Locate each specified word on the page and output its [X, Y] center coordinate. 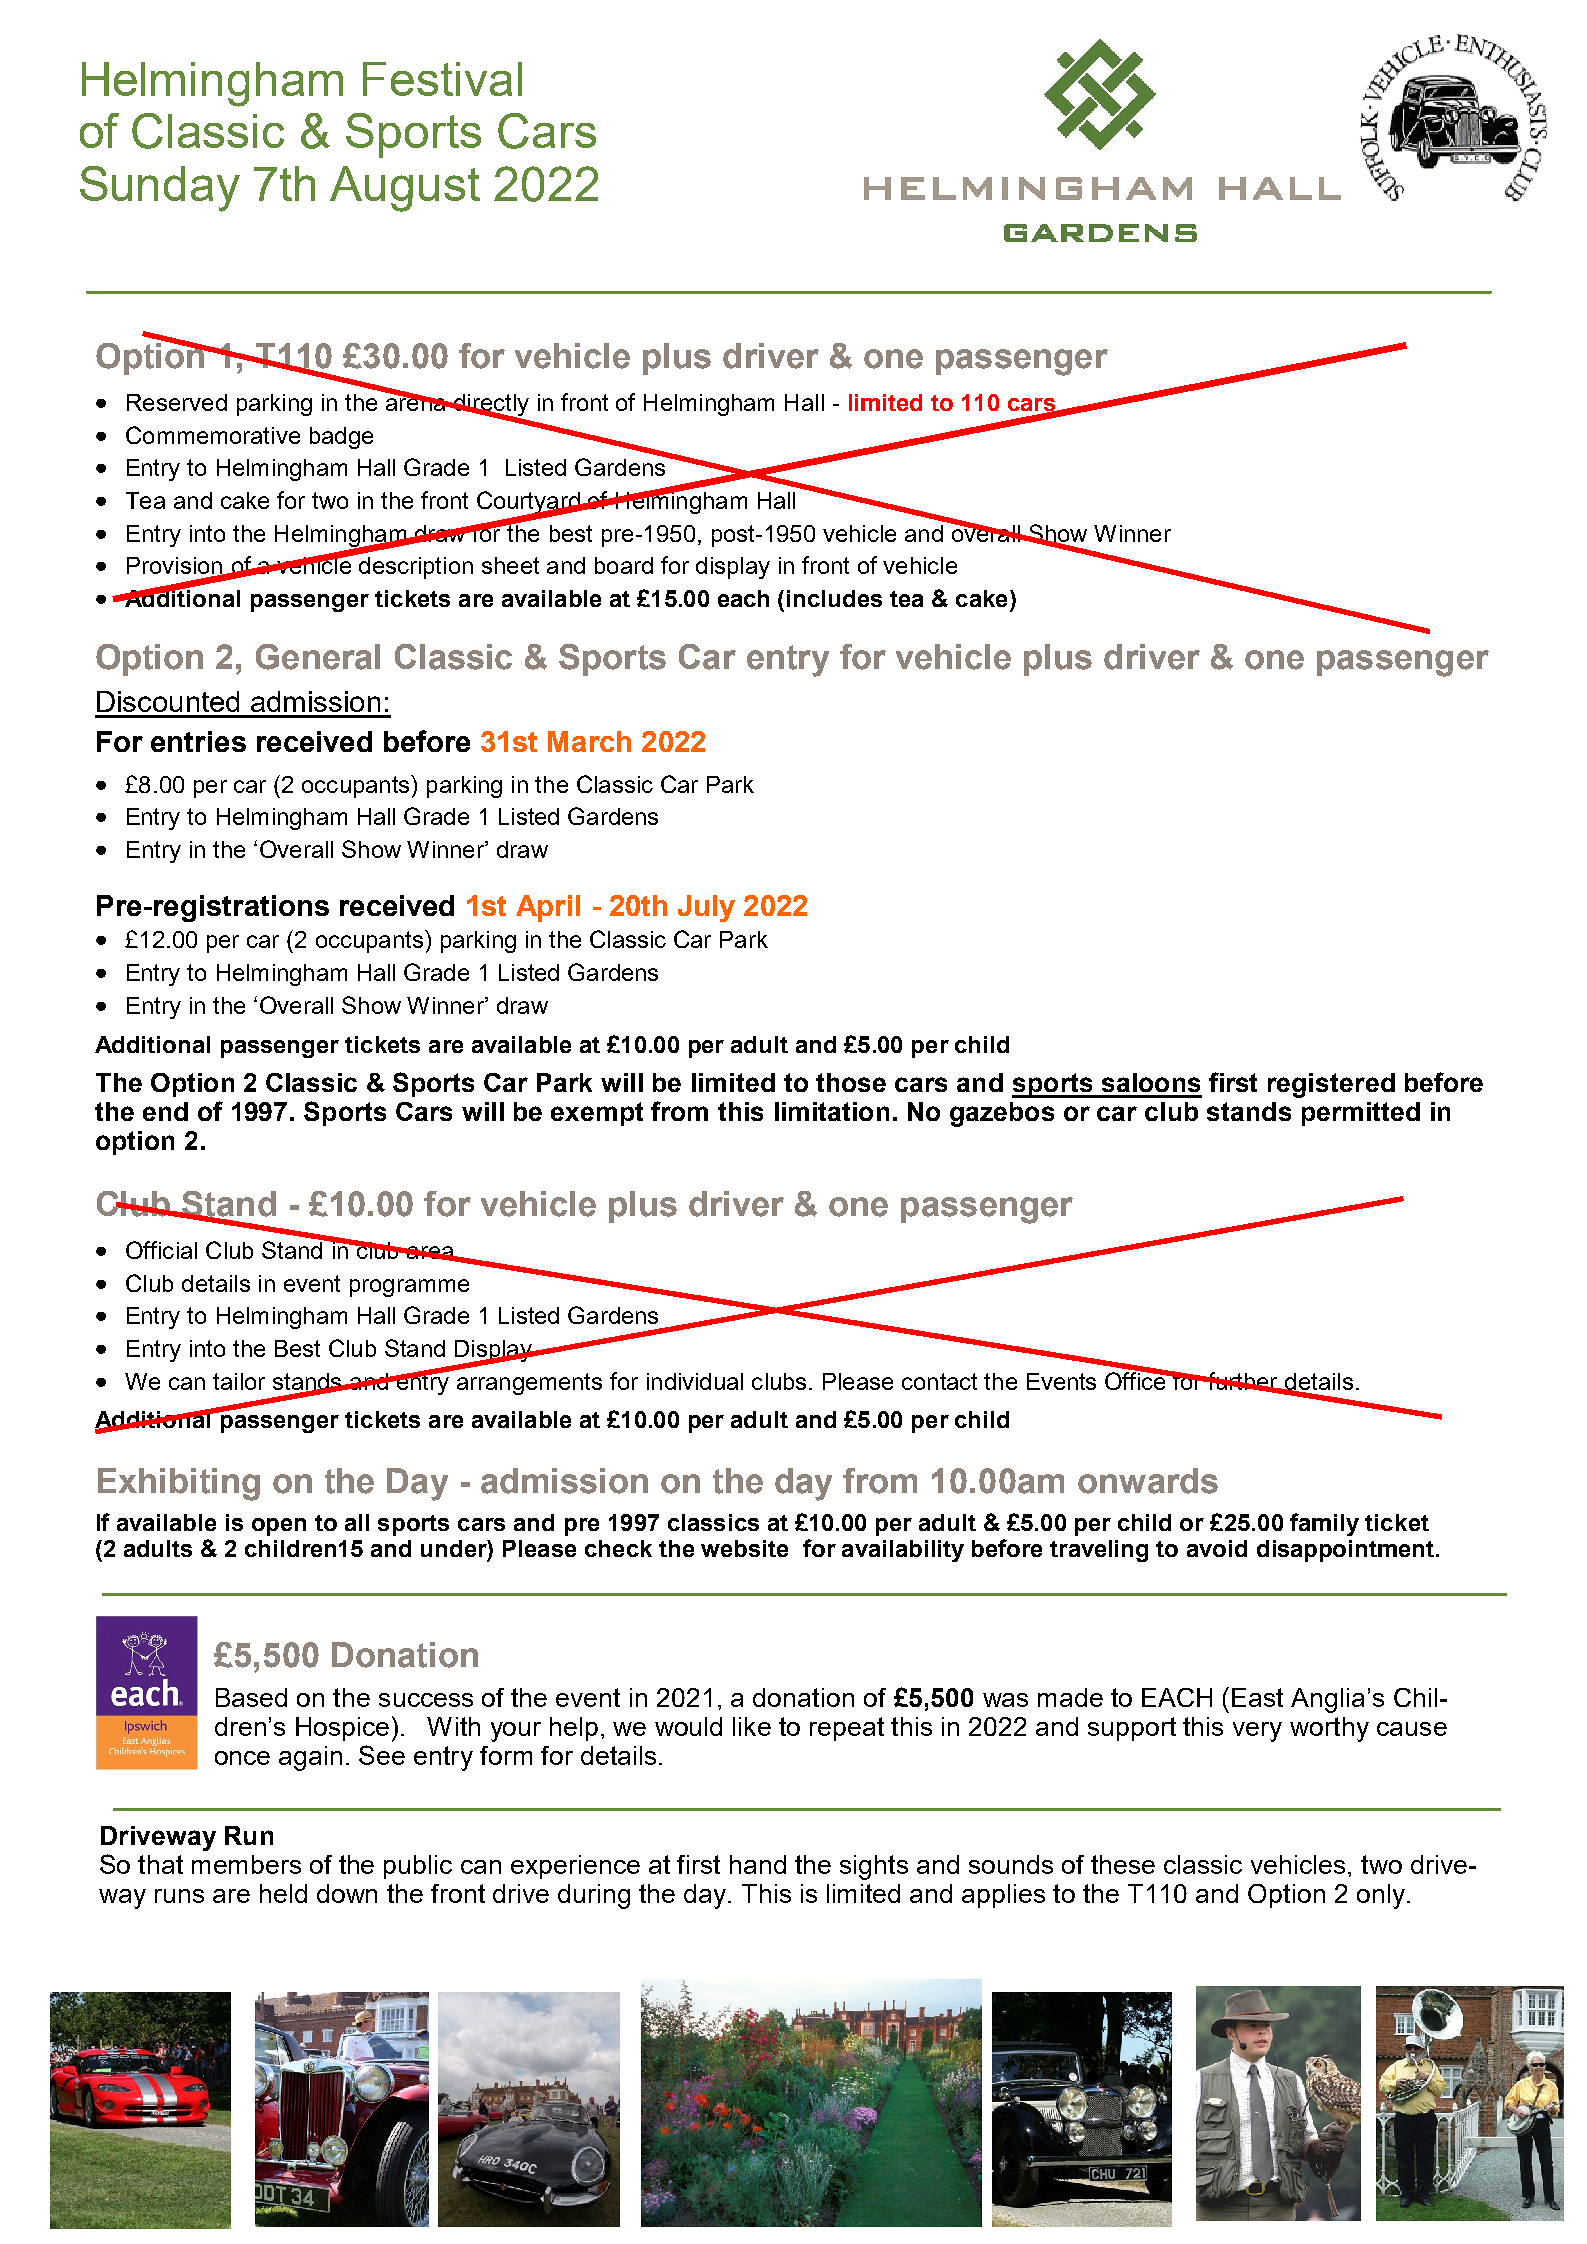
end [165, 1111]
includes [834, 598]
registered [1331, 1085]
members [246, 1864]
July [706, 908]
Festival [442, 79]
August [405, 189]
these [1123, 1864]
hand [758, 1864]
